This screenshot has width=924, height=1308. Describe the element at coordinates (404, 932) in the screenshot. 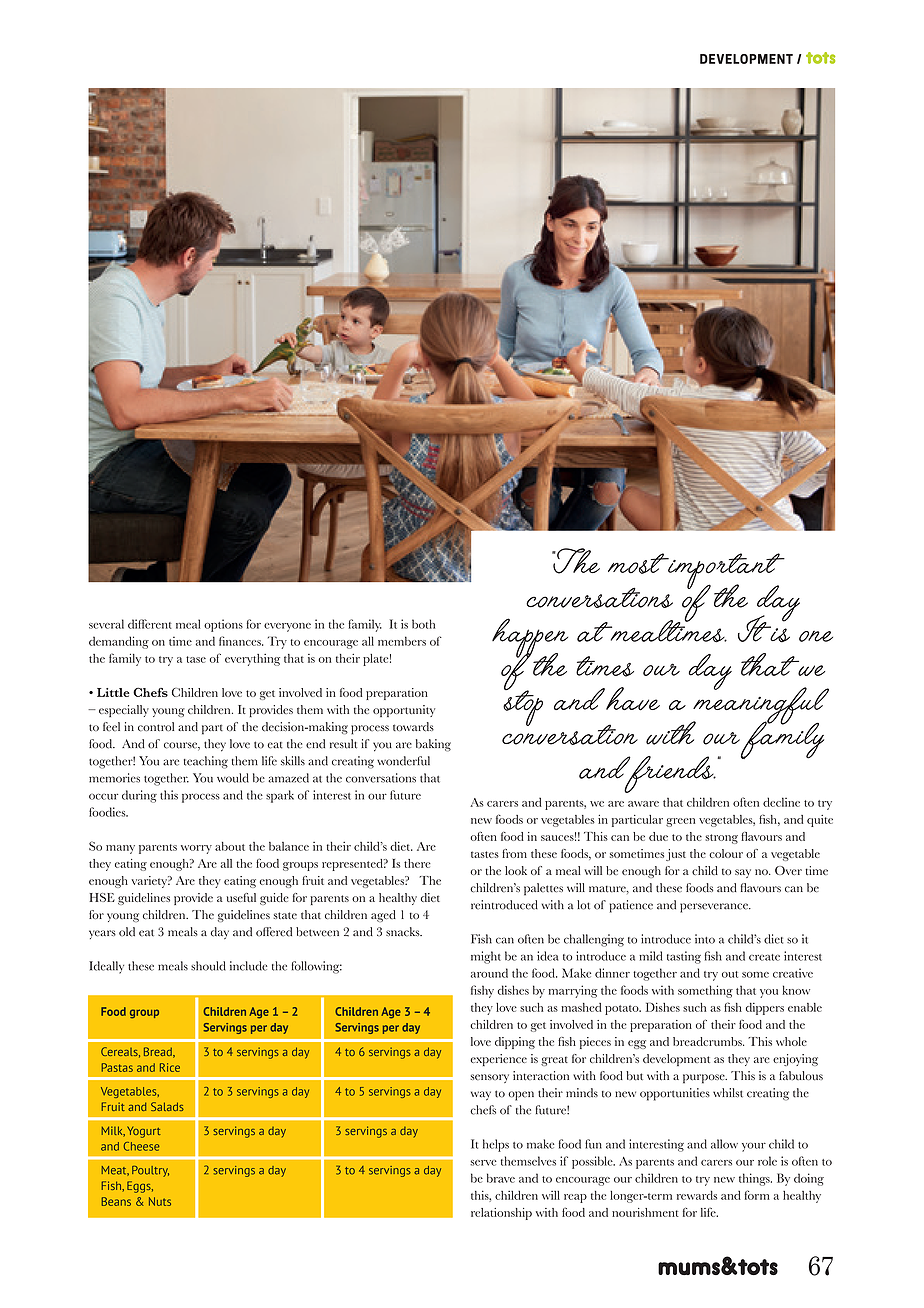

I see `snacks` at that location.
